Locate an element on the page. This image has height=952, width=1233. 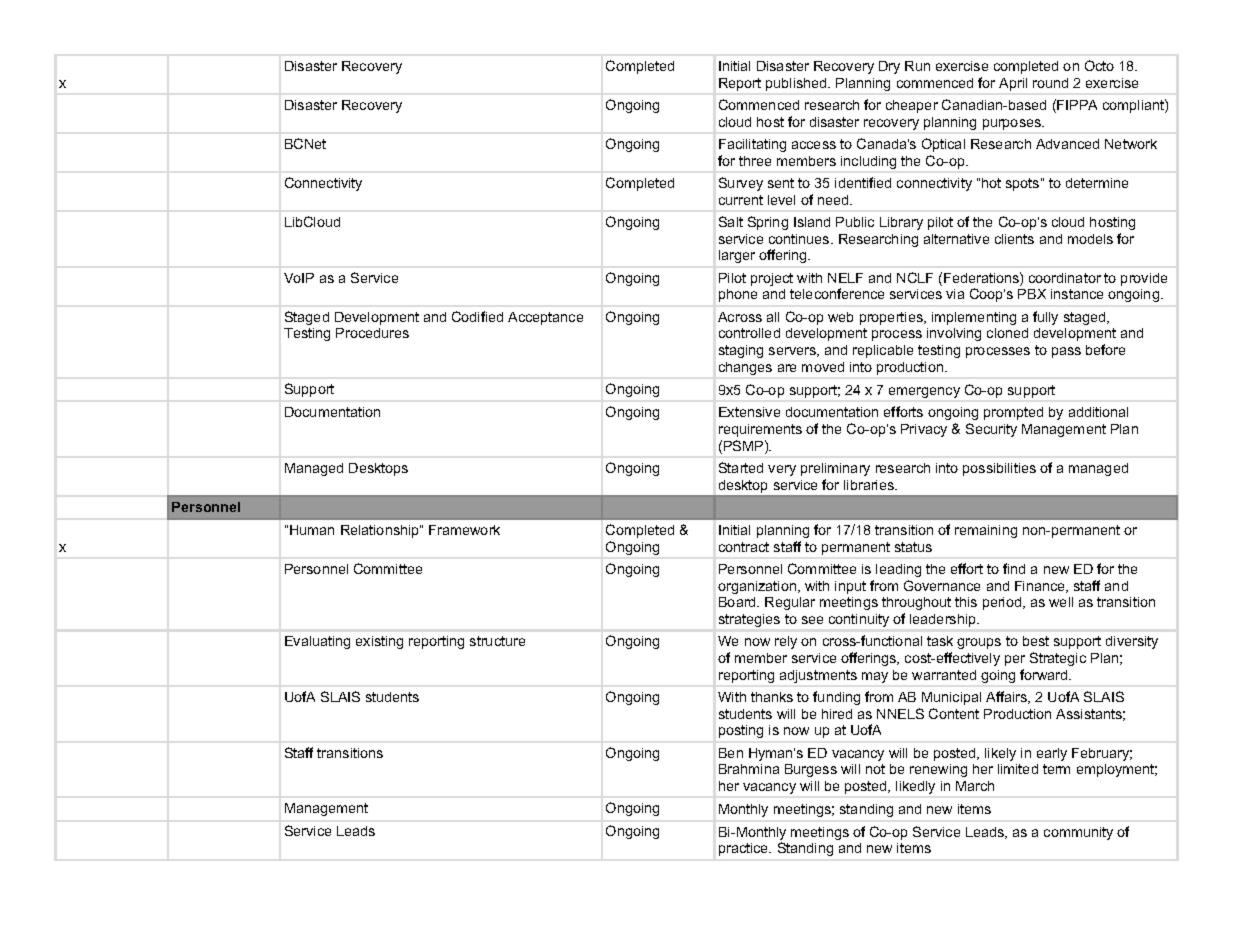
Framework is located at coordinates (464, 530).
